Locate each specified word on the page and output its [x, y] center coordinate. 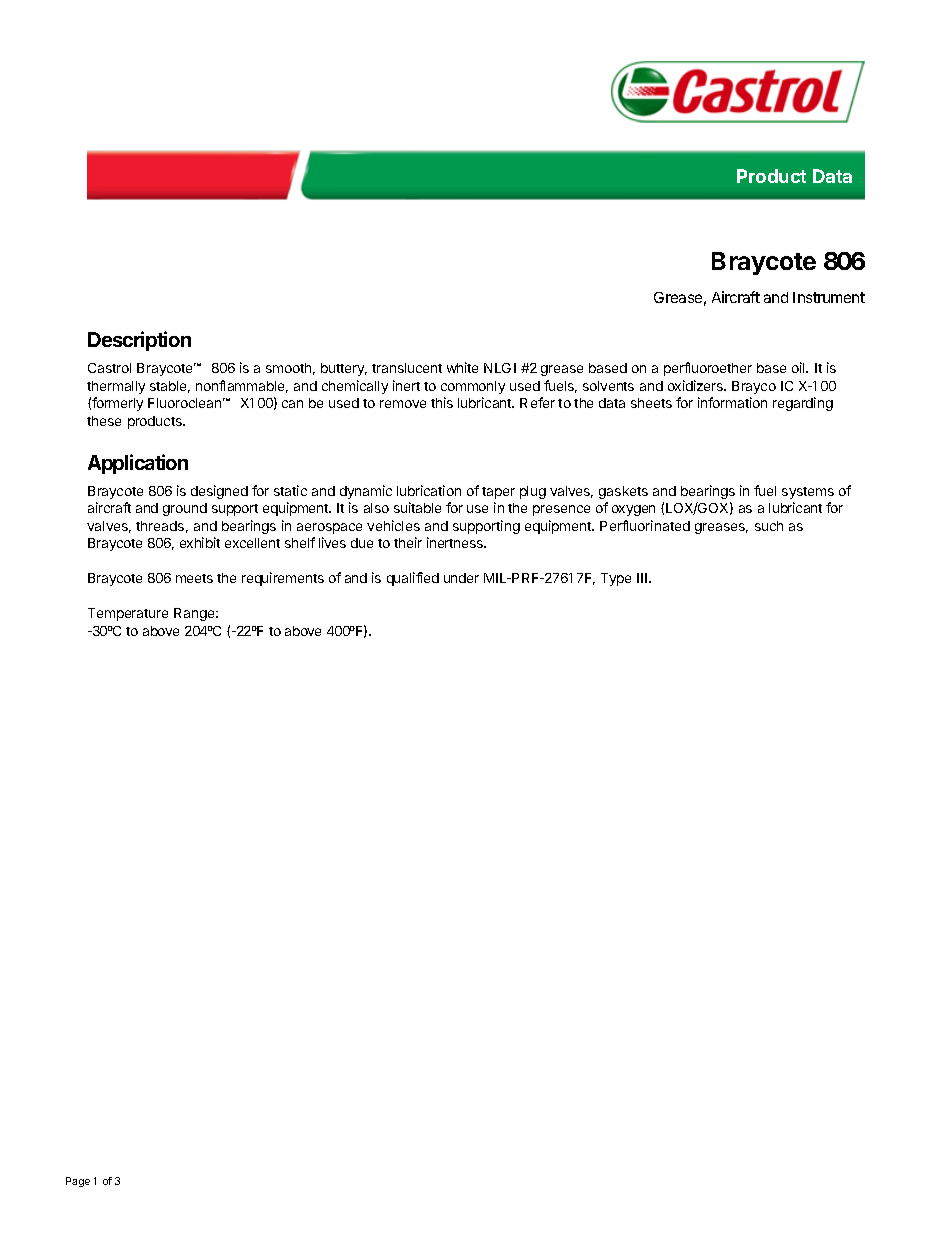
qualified [413, 579]
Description [139, 341]
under [461, 578]
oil [799, 367]
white [462, 367]
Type [616, 579]
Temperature [128, 614]
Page [78, 1182]
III [642, 578]
